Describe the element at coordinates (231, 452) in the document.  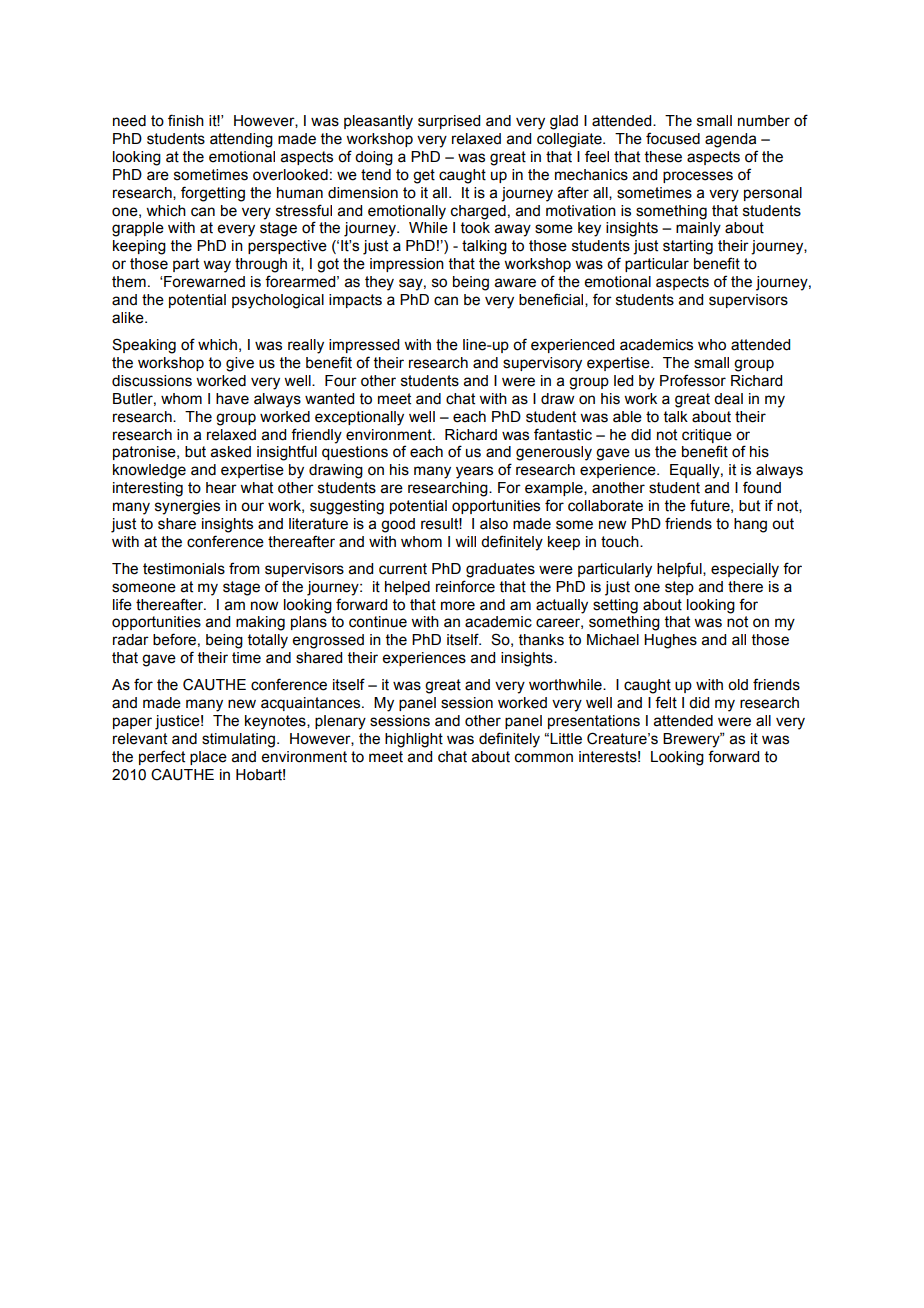
I see `asked` at that location.
